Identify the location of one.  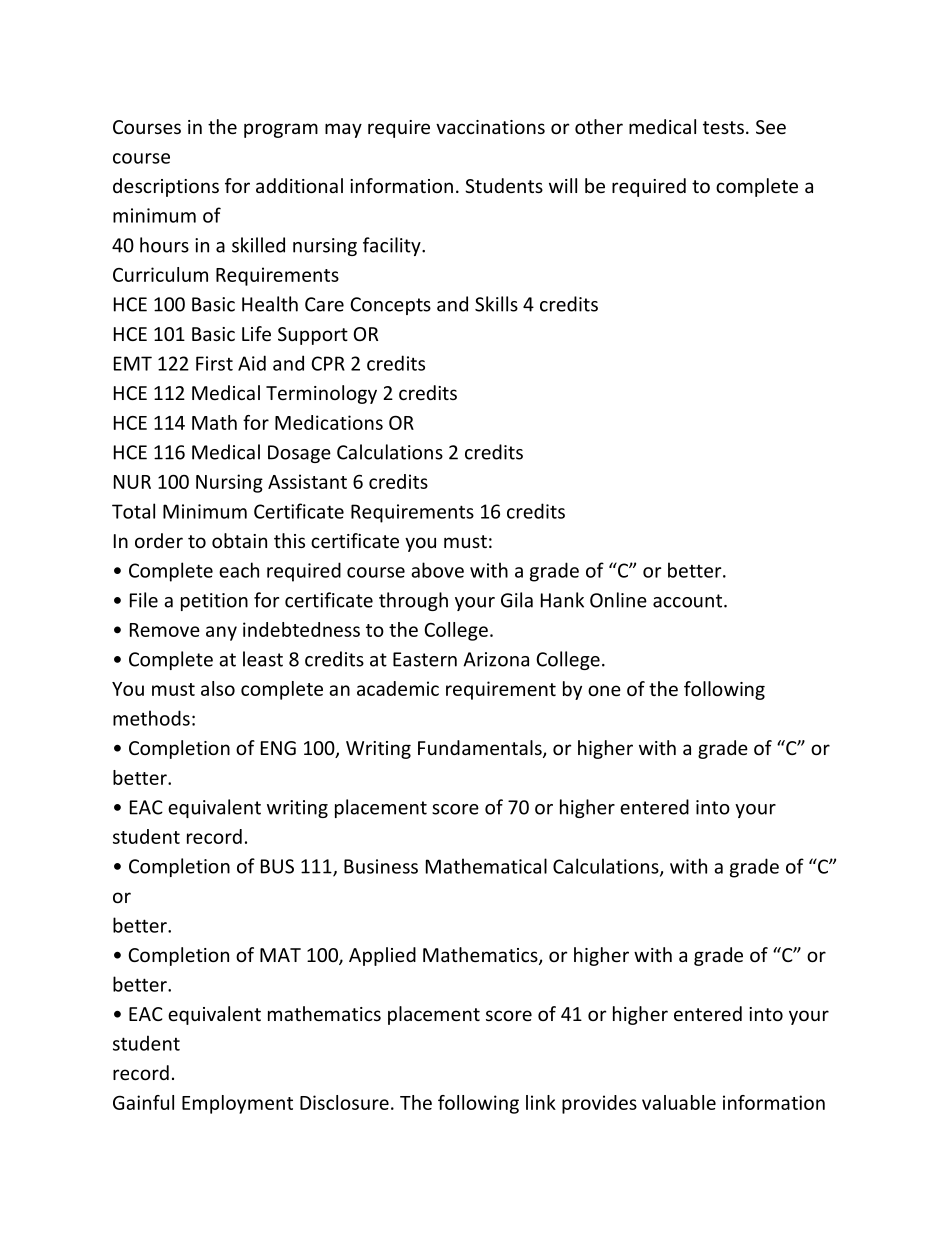
(604, 690).
